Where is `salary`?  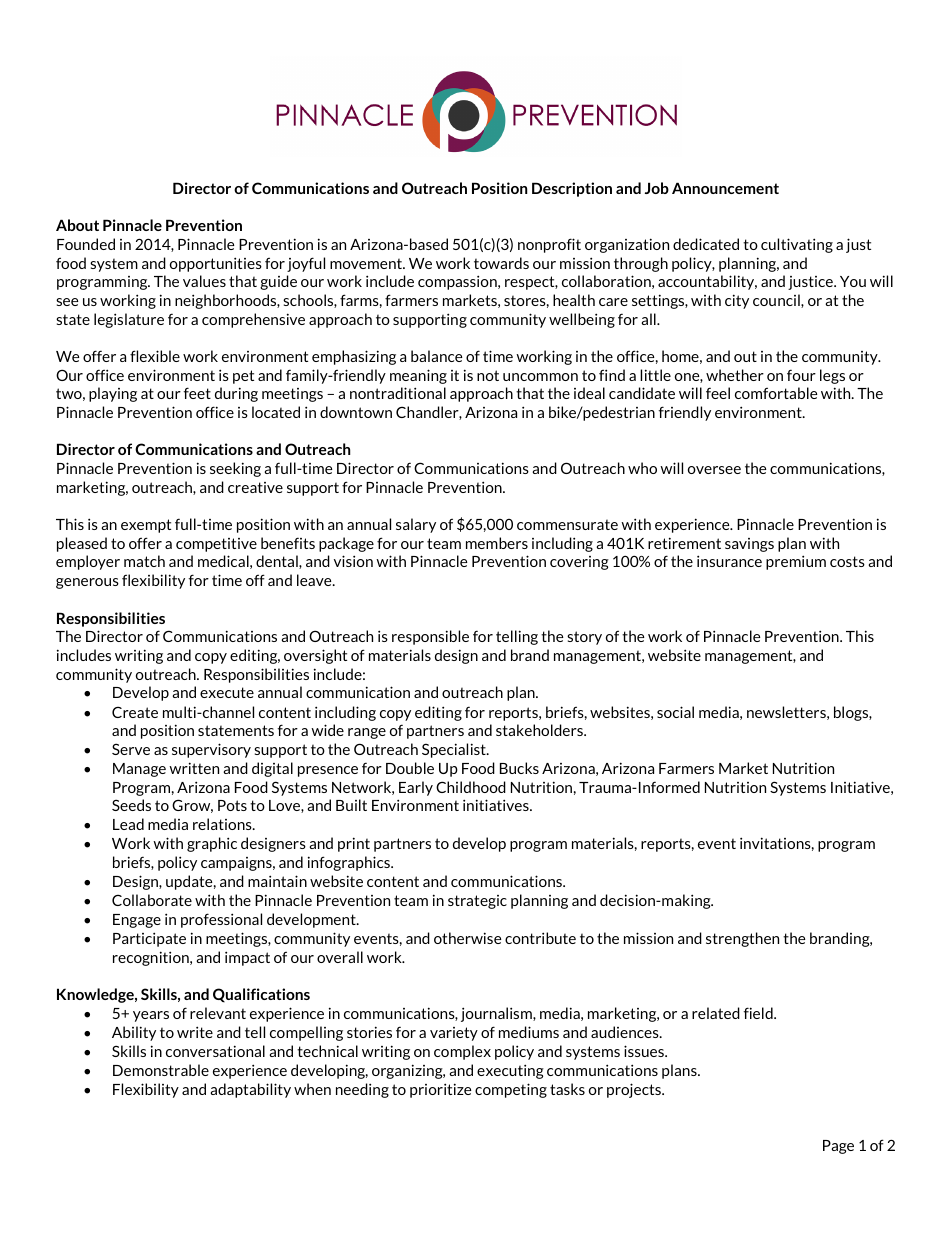
salary is located at coordinates (416, 525).
